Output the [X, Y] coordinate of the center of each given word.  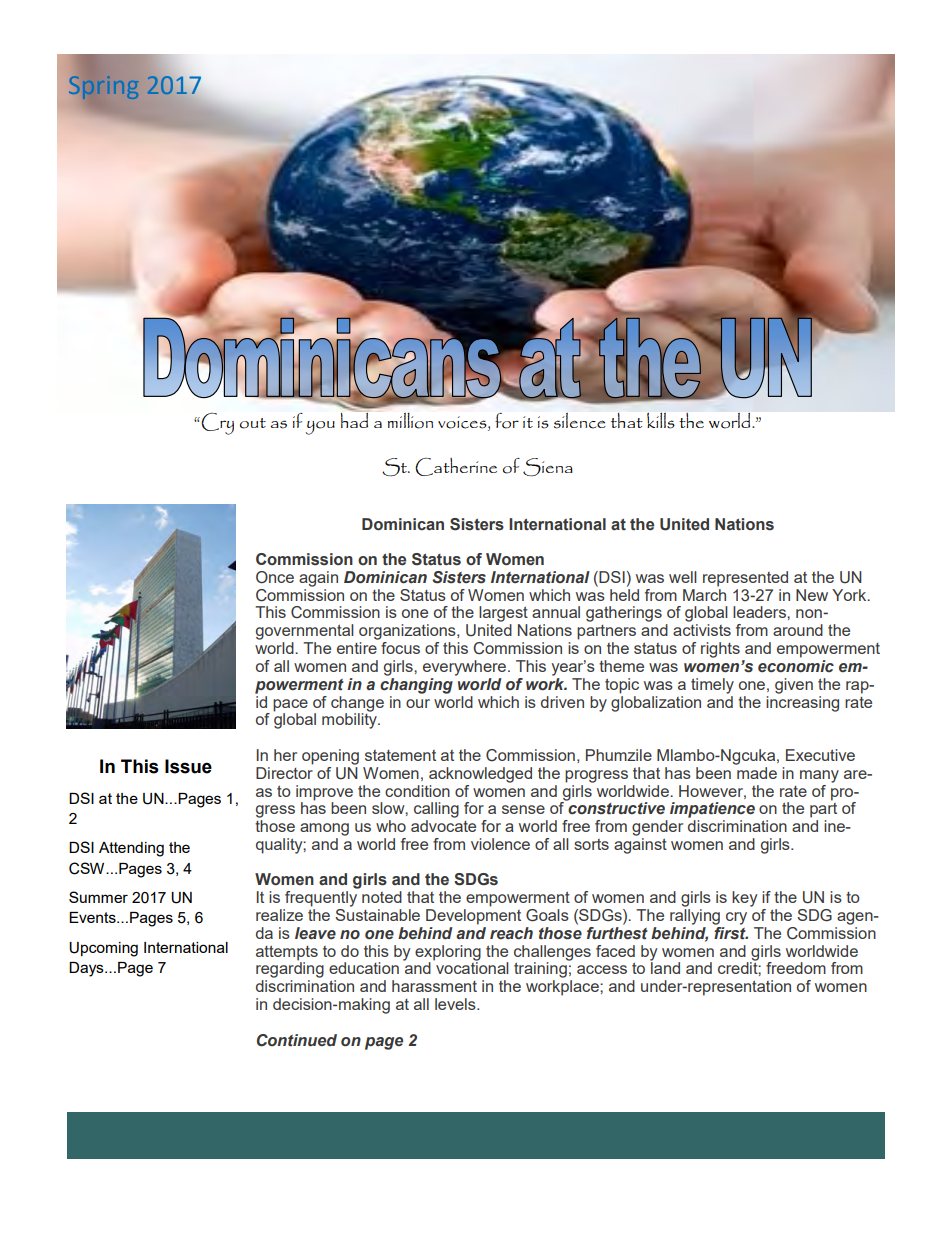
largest [503, 614]
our [418, 703]
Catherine [456, 467]
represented [745, 579]
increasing [802, 702]
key [745, 899]
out [253, 423]
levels [456, 1004]
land [665, 967]
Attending [131, 849]
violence [500, 844]
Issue [188, 766]
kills [661, 421]
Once [275, 577]
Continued [297, 1040]
